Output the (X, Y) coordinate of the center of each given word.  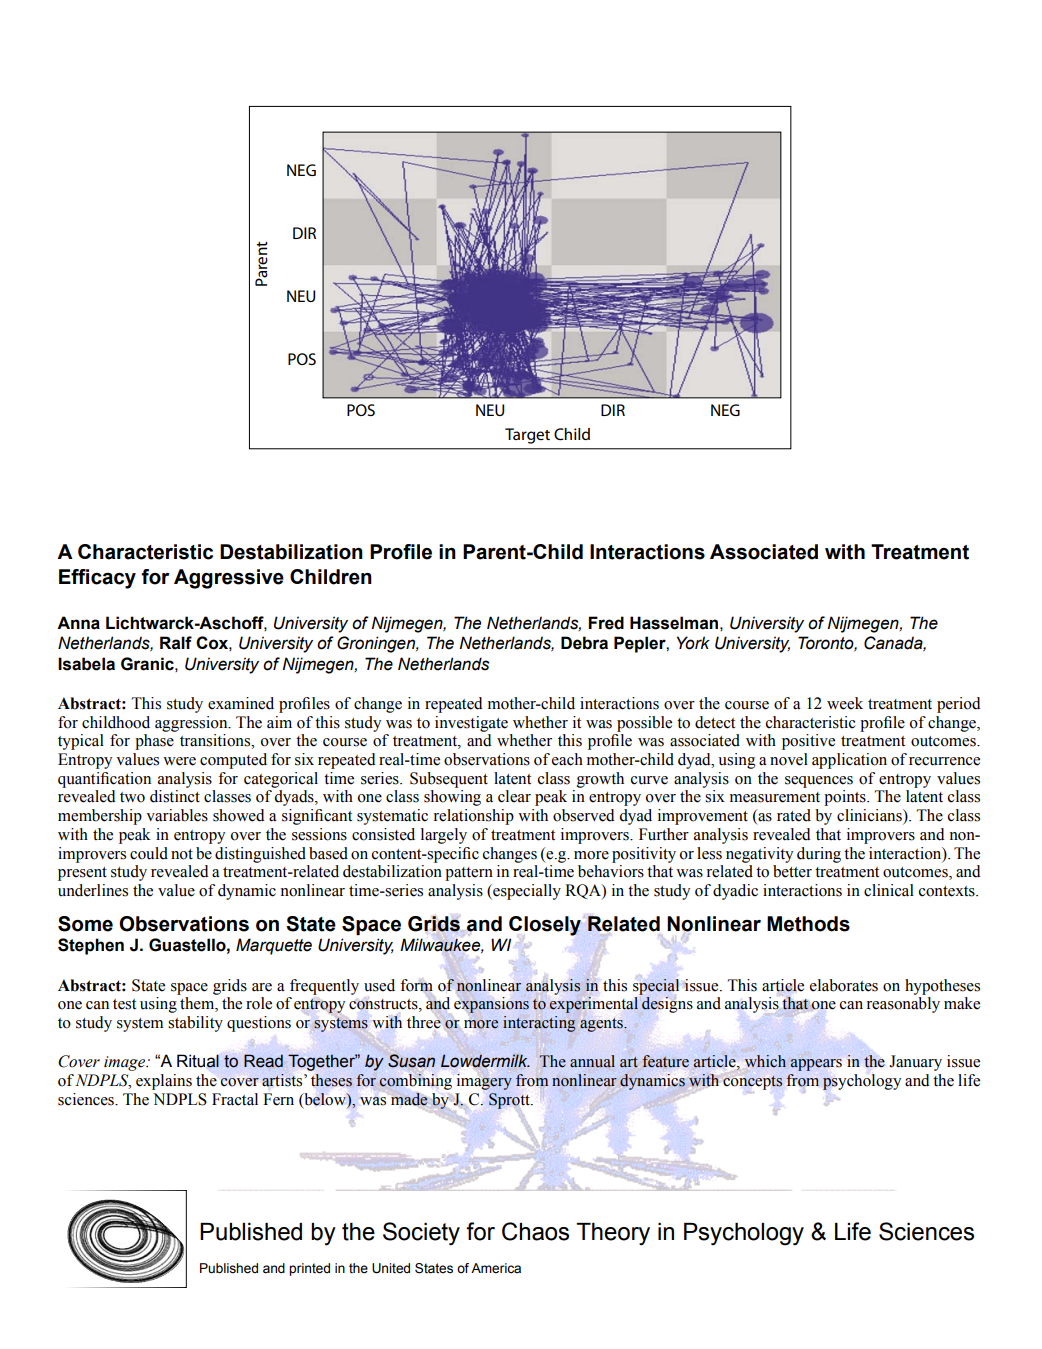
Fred (606, 623)
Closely (545, 926)
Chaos (535, 1231)
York (693, 643)
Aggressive (229, 579)
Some (85, 924)
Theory (613, 1234)
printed (309, 1269)
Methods (808, 924)
